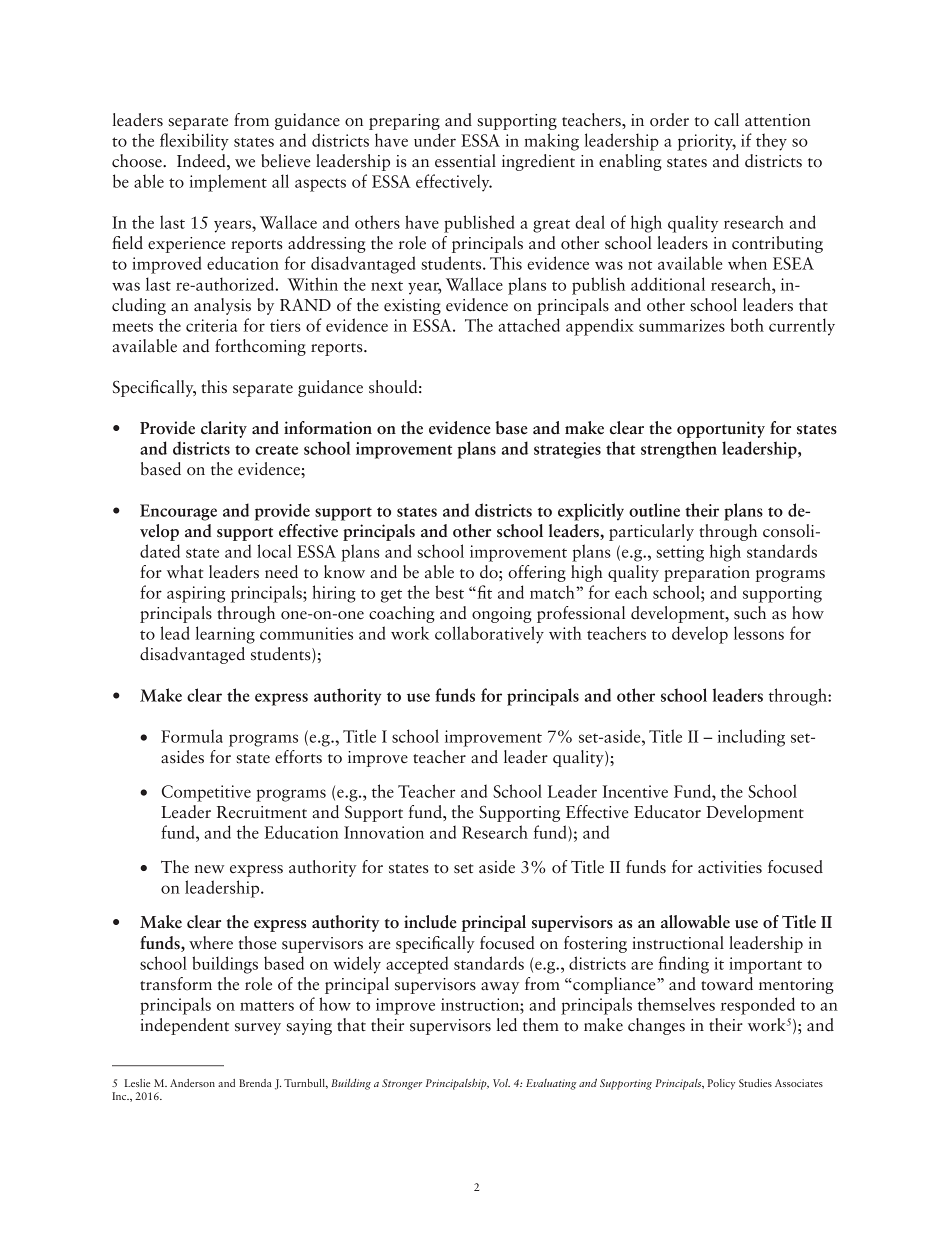 Image resolution: width=952 pixels, height=1233 pixels. Describe the element at coordinates (192, 1083) in the page. I see `Anderson` at that location.
